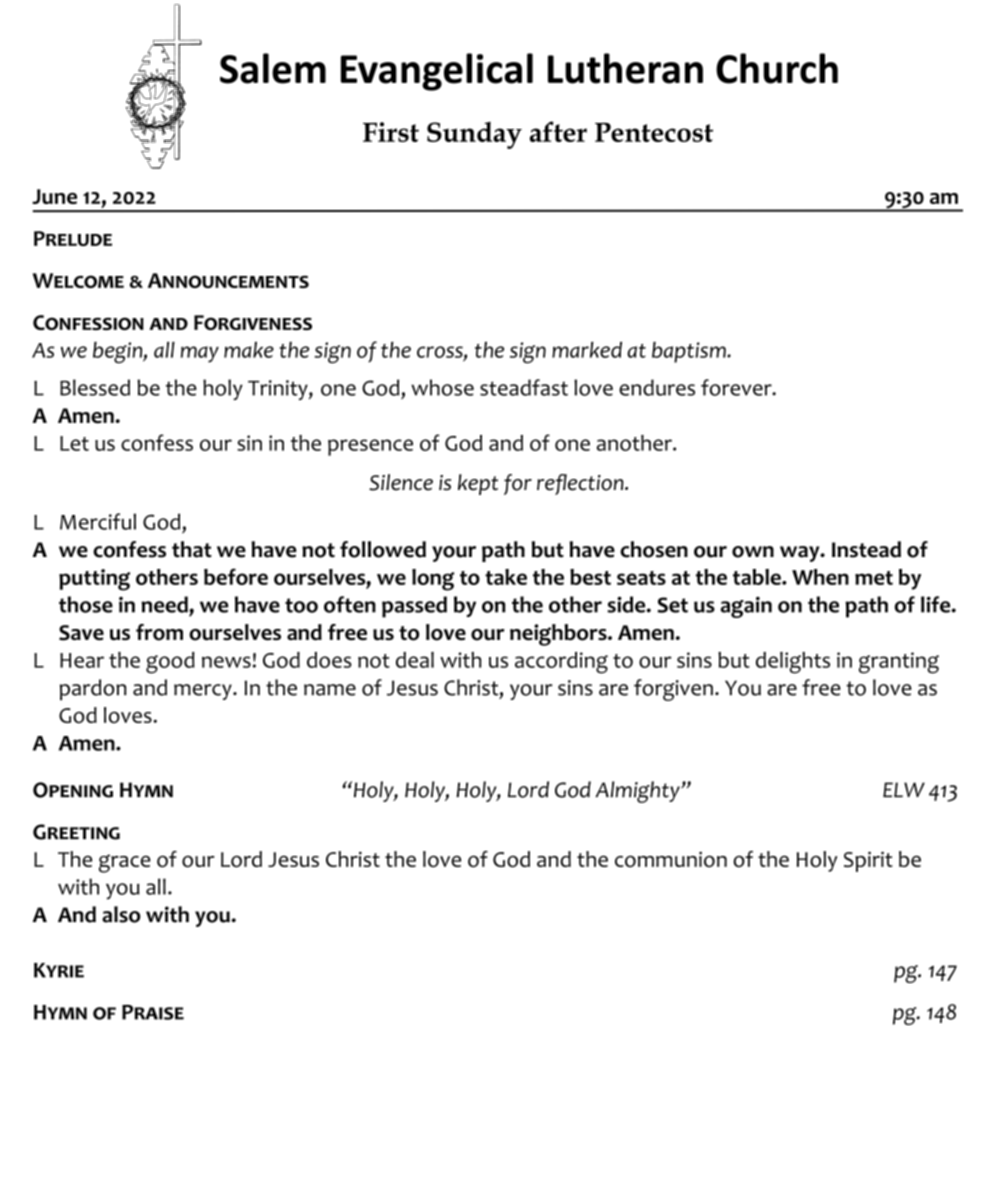  Describe the element at coordinates (638, 792) in the screenshot. I see `Almighty` at that location.
